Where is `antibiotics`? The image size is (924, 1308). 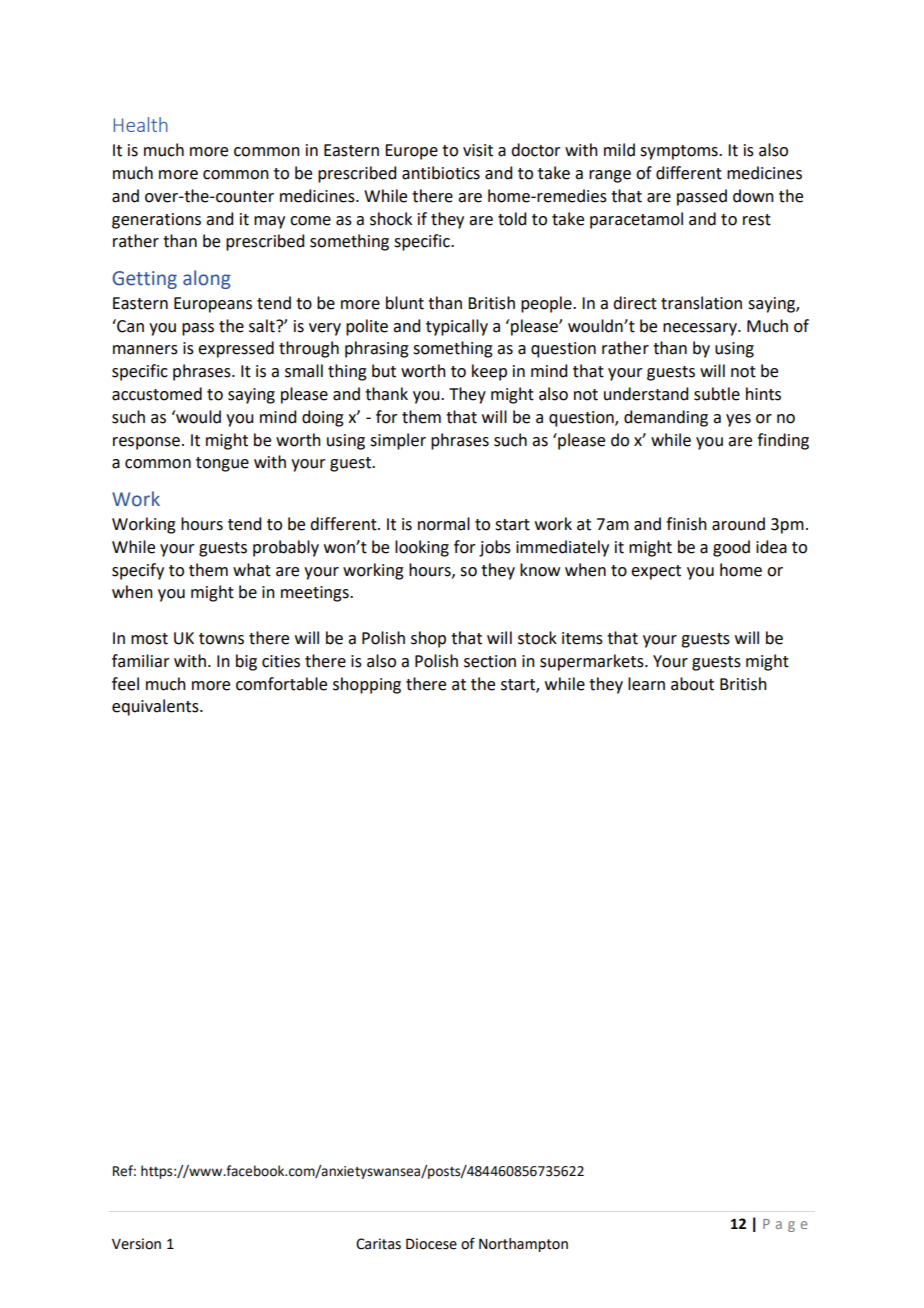 antibiotics is located at coordinates (441, 173).
